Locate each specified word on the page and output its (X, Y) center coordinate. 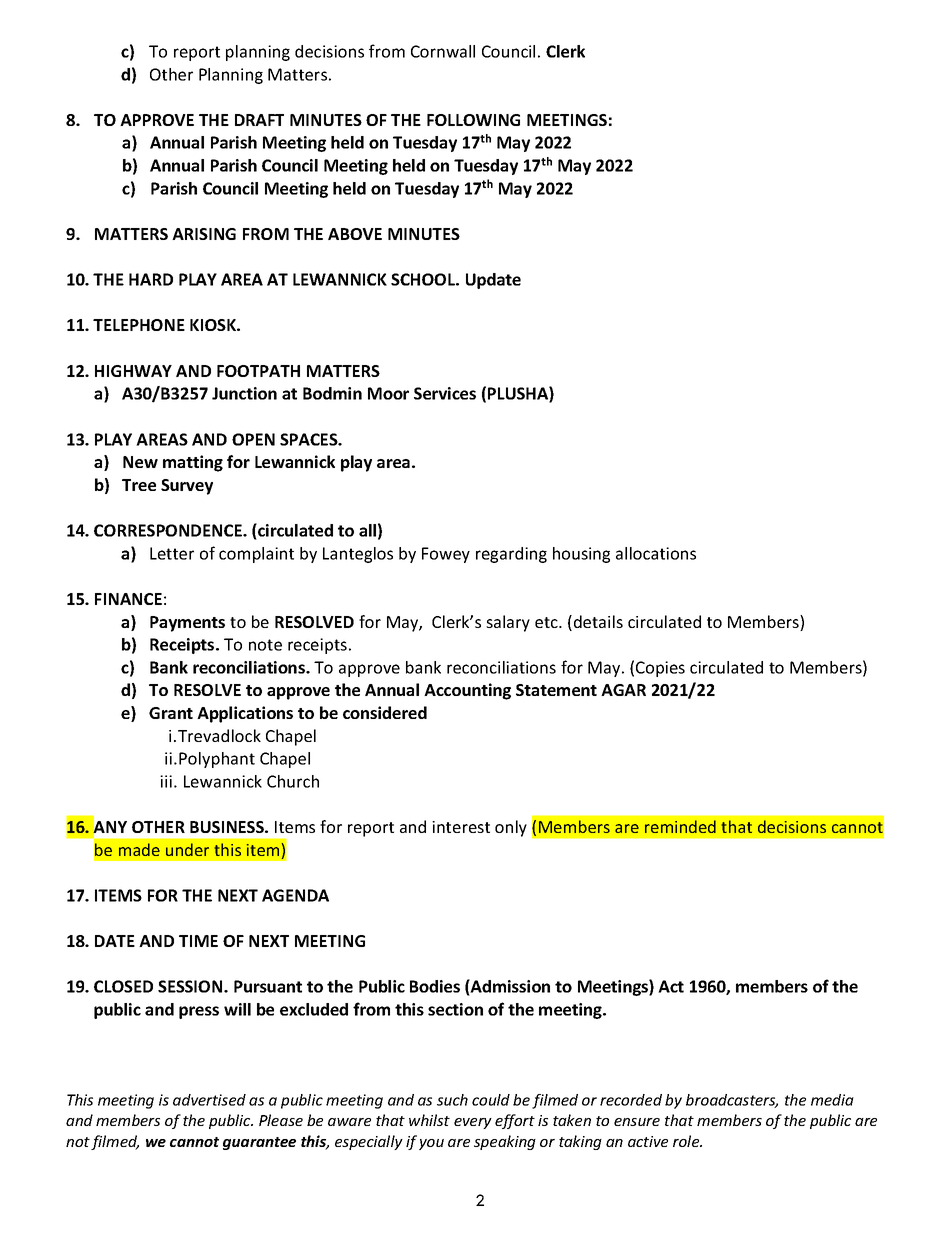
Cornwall (443, 51)
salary (508, 623)
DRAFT (259, 120)
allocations (656, 553)
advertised (209, 1100)
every (473, 1123)
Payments (187, 624)
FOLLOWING (473, 120)
